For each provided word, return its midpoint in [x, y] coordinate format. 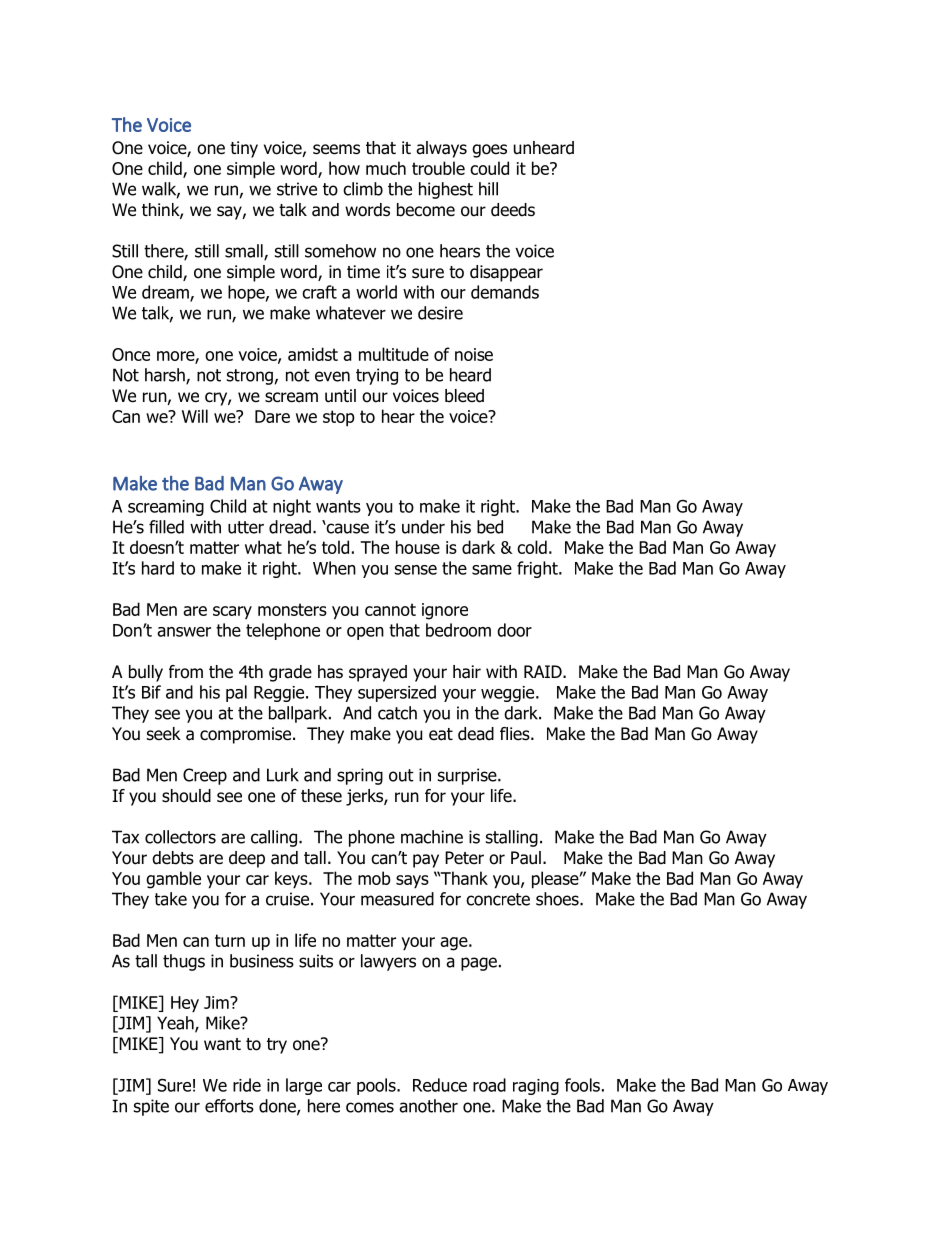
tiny [244, 149]
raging [536, 1087]
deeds [513, 210]
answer [184, 632]
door [514, 630]
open [365, 633]
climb [363, 189]
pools [377, 1086]
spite [151, 1107]
